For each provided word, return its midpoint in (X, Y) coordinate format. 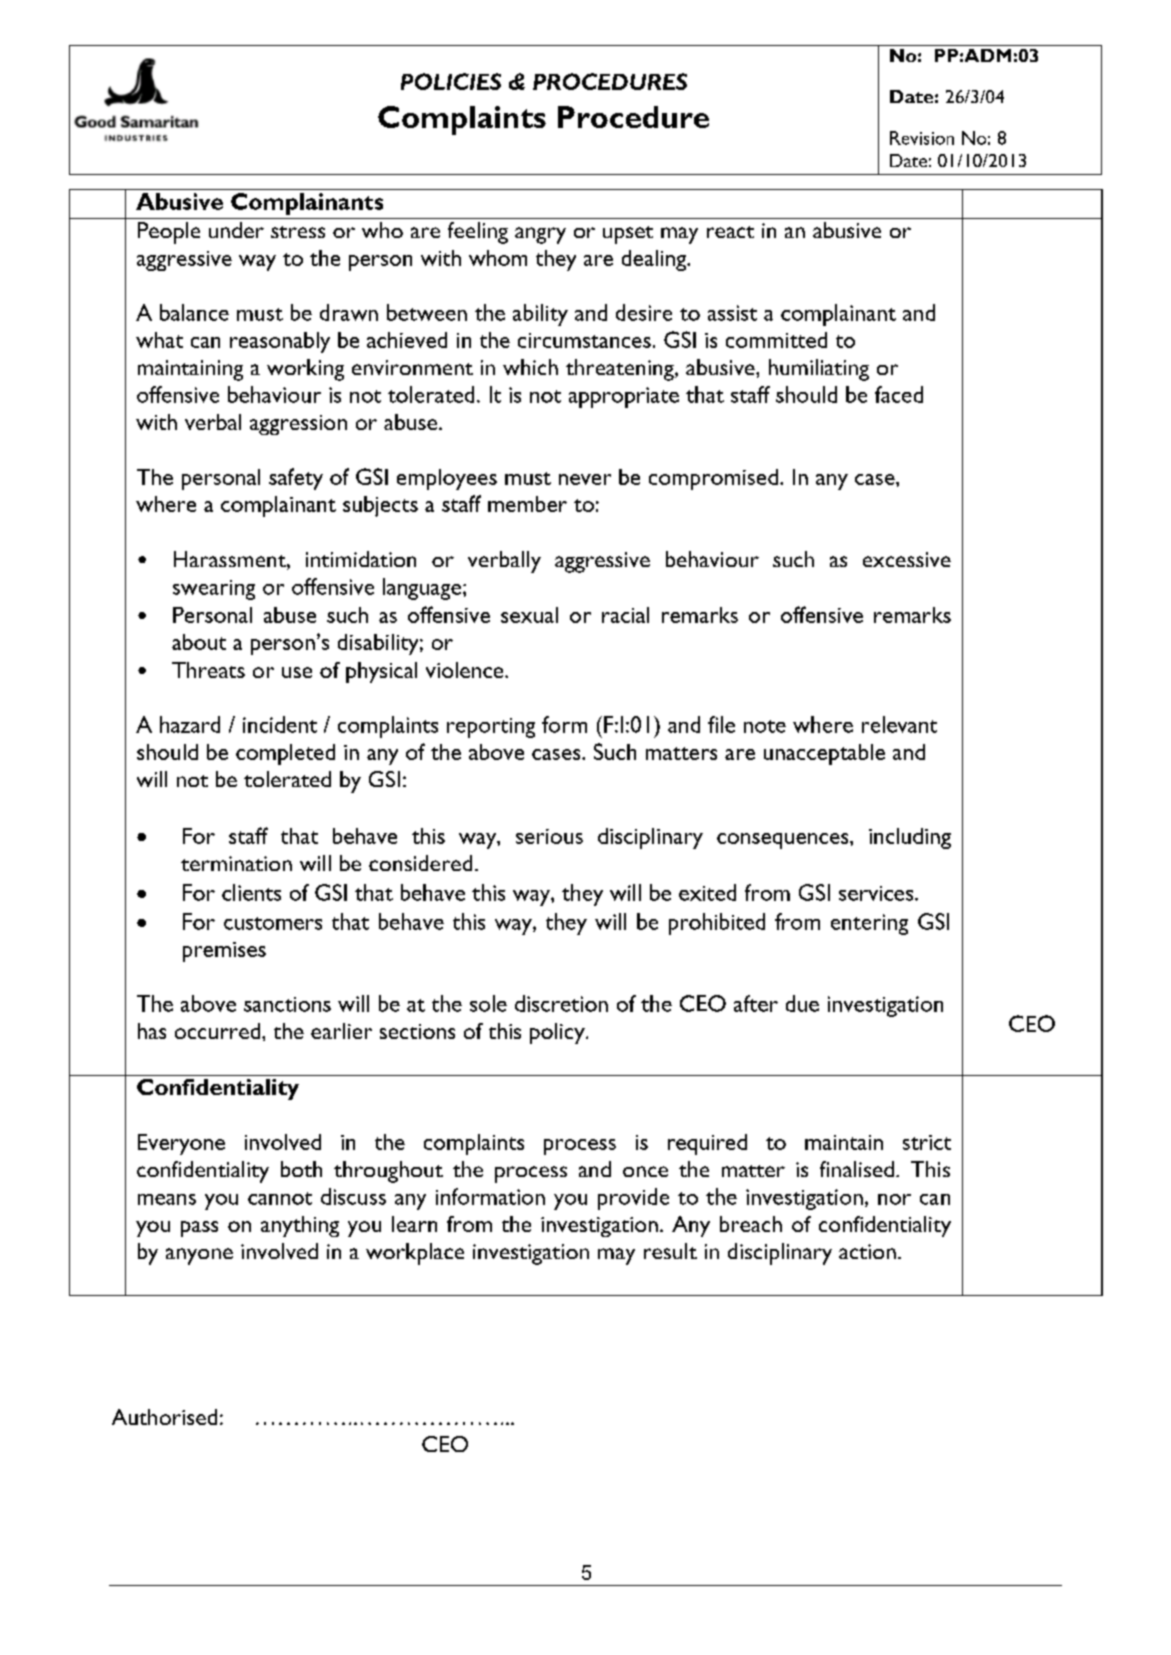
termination (236, 863)
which (530, 367)
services (876, 893)
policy (558, 1033)
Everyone (181, 1144)
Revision (922, 138)
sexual (529, 615)
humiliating (819, 370)
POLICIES (451, 81)
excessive (907, 559)
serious (549, 836)
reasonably (280, 342)
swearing (214, 590)
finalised (857, 1169)
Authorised (164, 1417)
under (236, 230)
